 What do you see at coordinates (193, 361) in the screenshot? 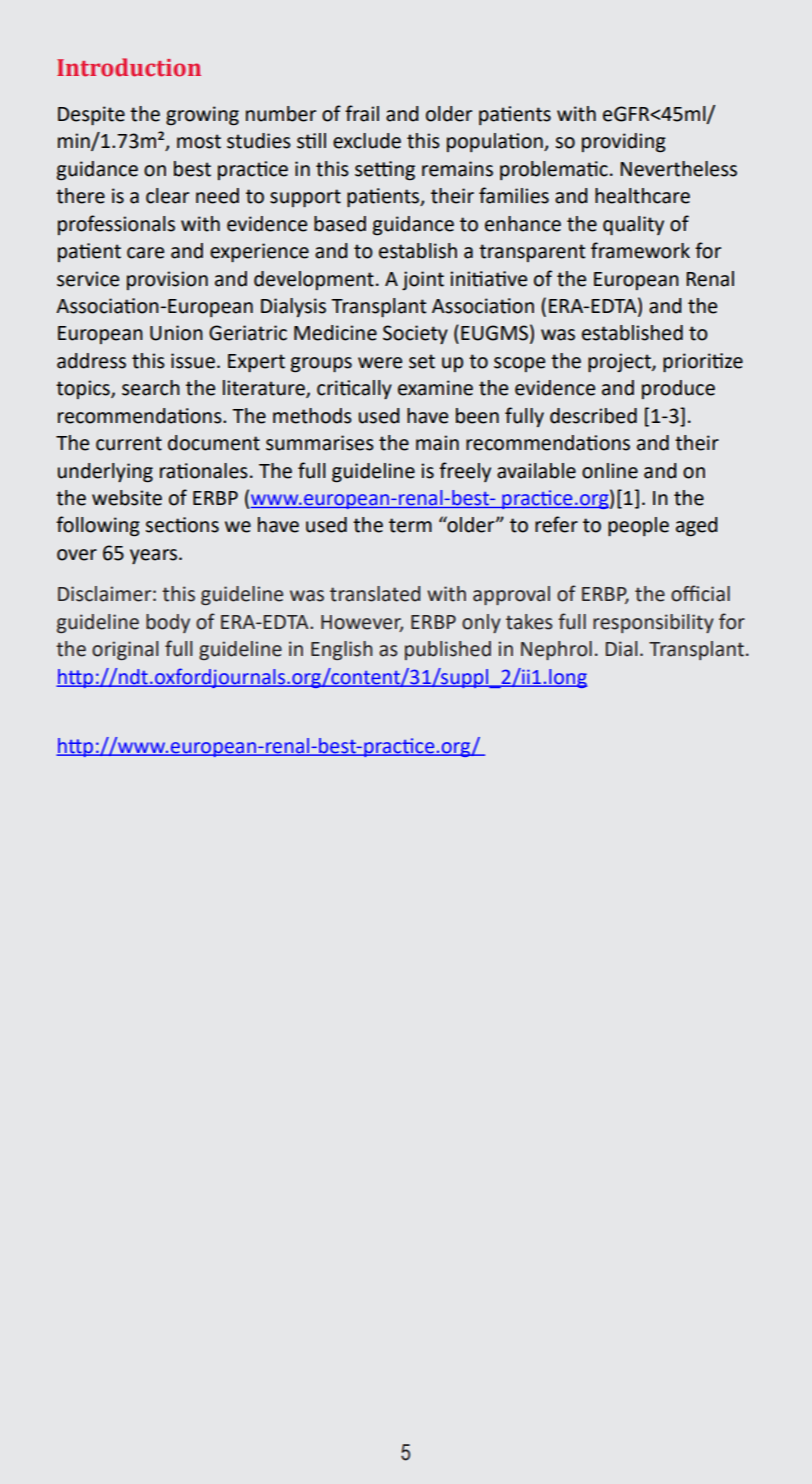
I see `issue` at bounding box center [193, 361].
